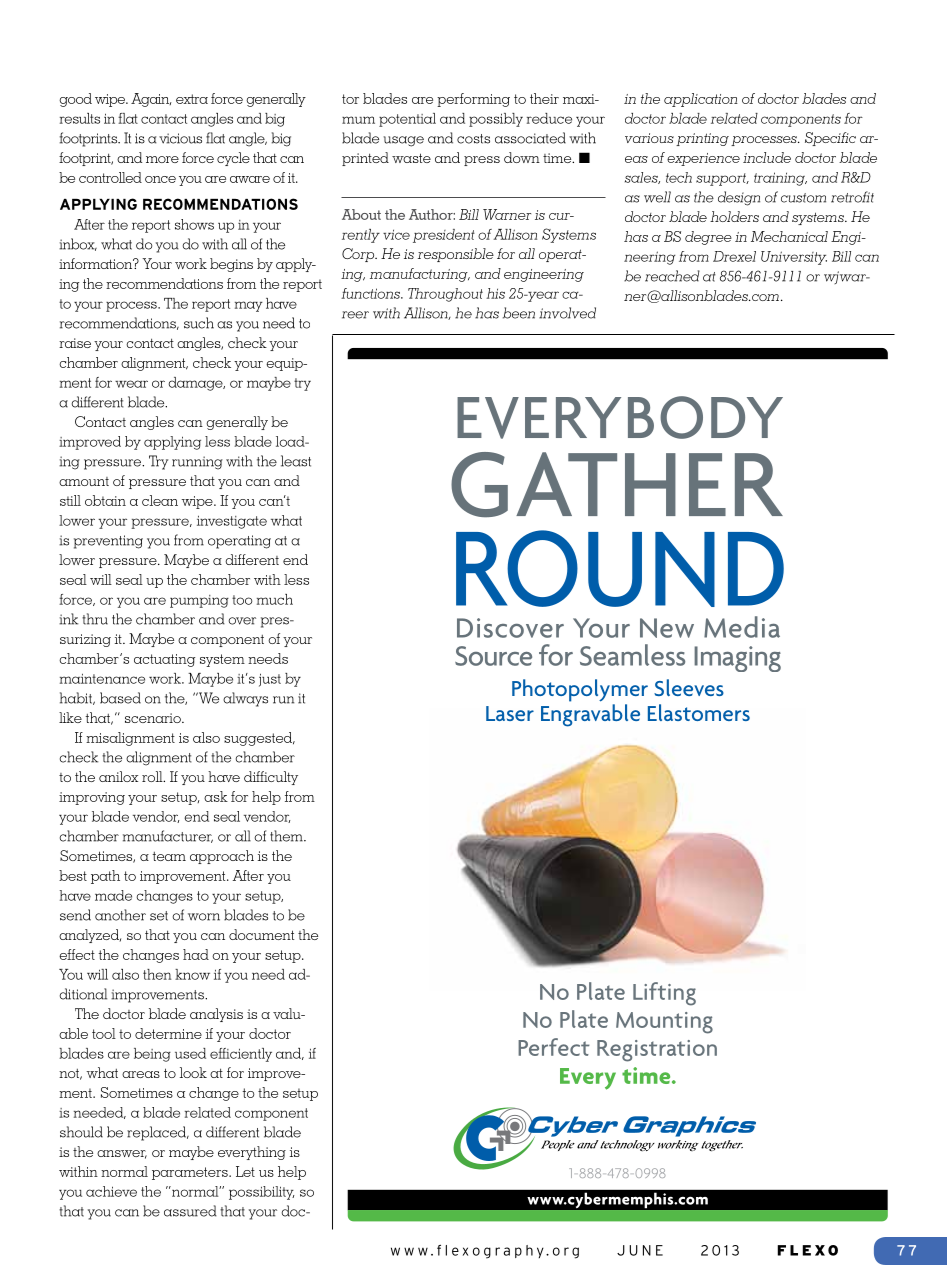 Image resolution: width=947 pixels, height=1288 pixels. Describe the element at coordinates (180, 138) in the screenshot. I see `vicious` at that location.
